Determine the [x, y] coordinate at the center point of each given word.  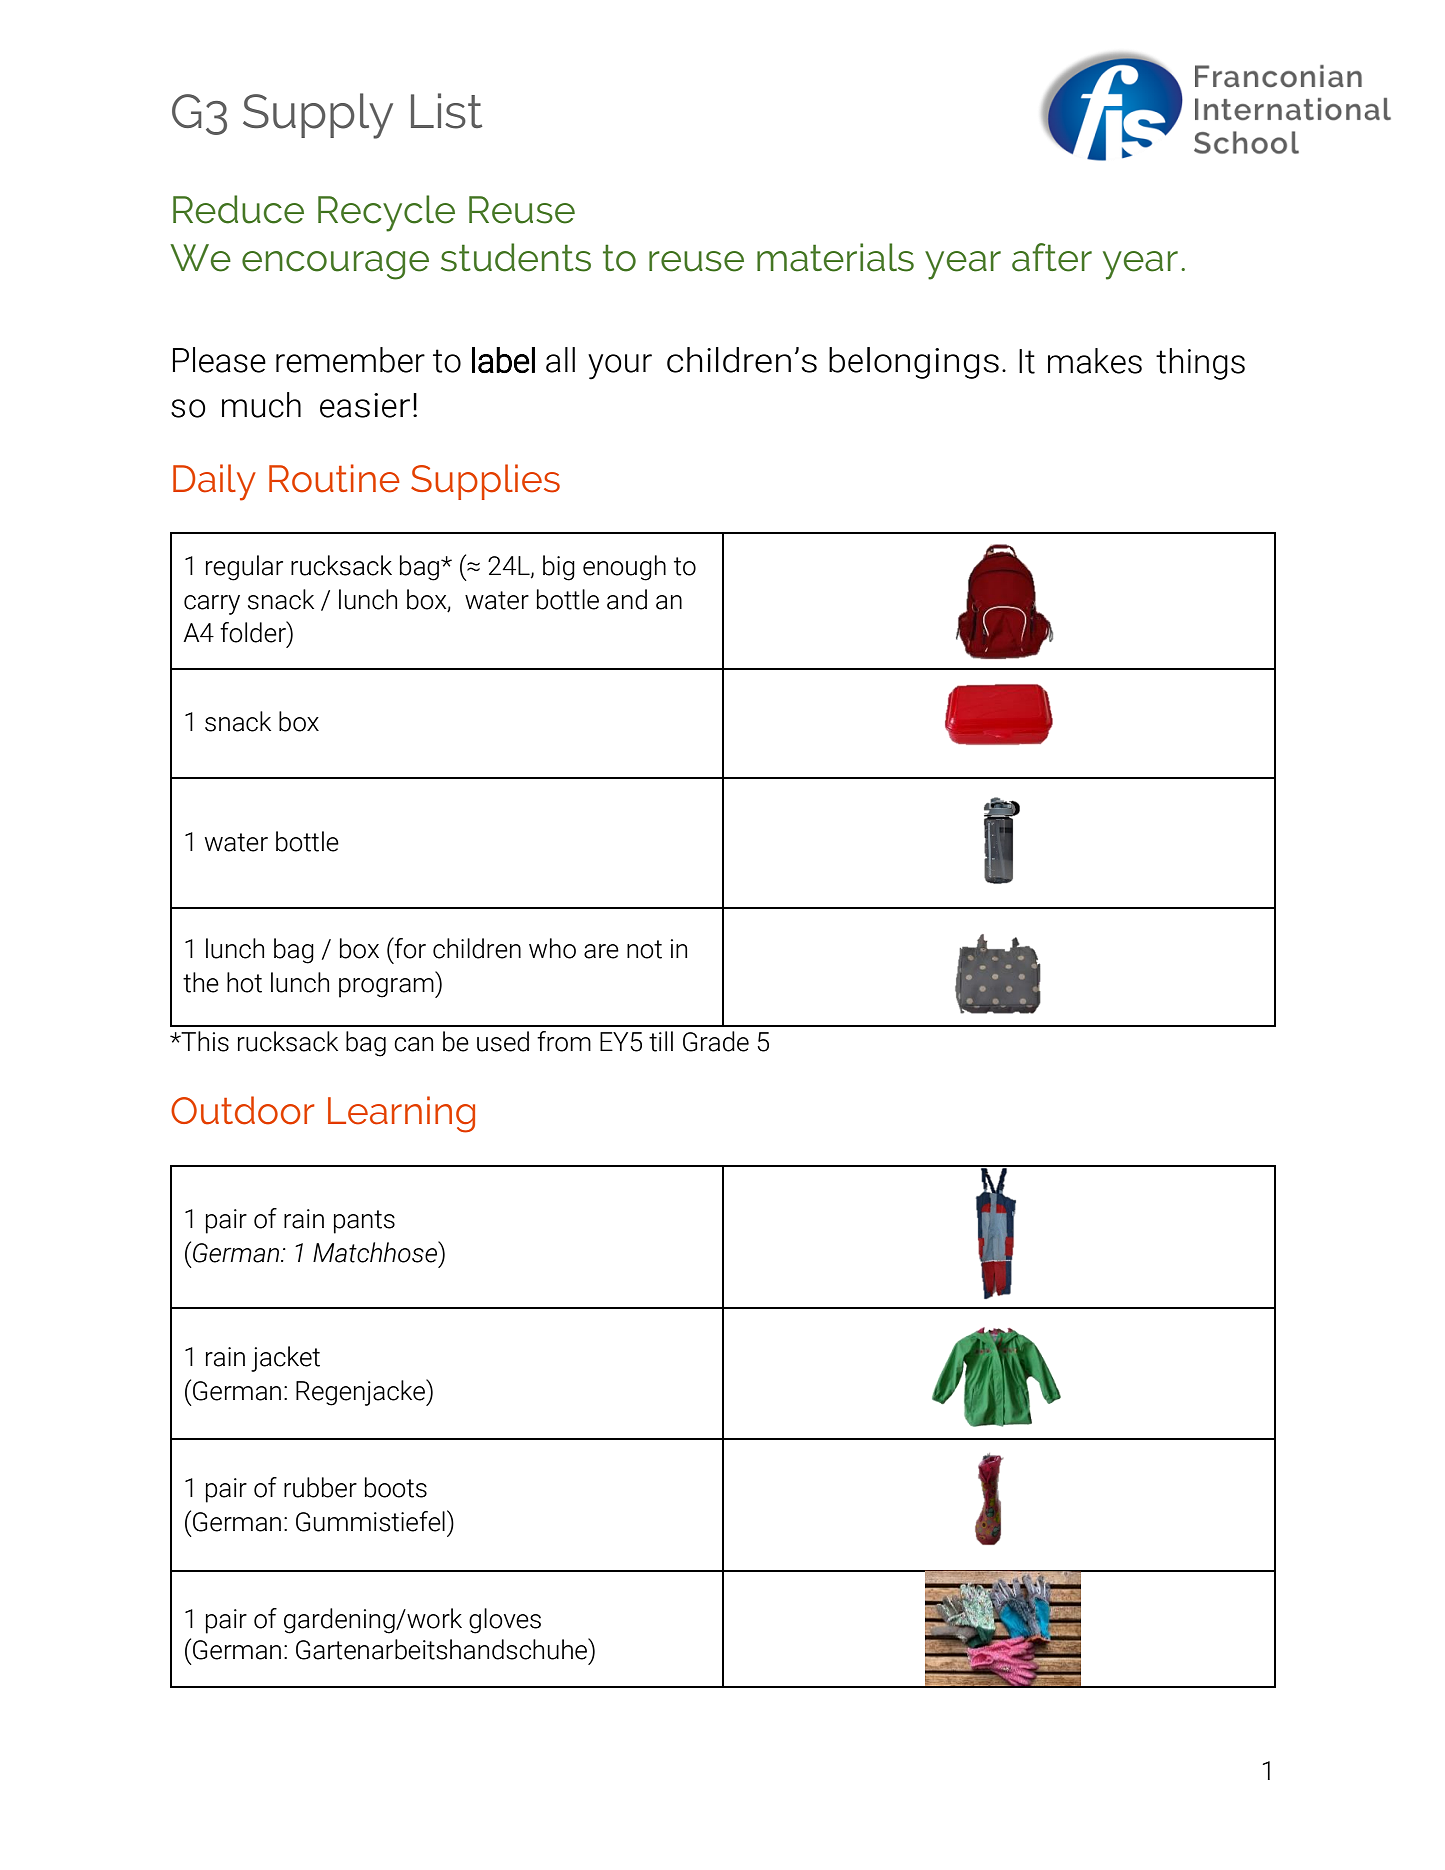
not [644, 949]
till [661, 1041]
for [409, 948]
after [1052, 257]
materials [835, 257]
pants [364, 1222]
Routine [334, 478]
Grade [716, 1041]
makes [1095, 361]
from [564, 1041]
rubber [320, 1487]
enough [624, 568]
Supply [318, 116]
